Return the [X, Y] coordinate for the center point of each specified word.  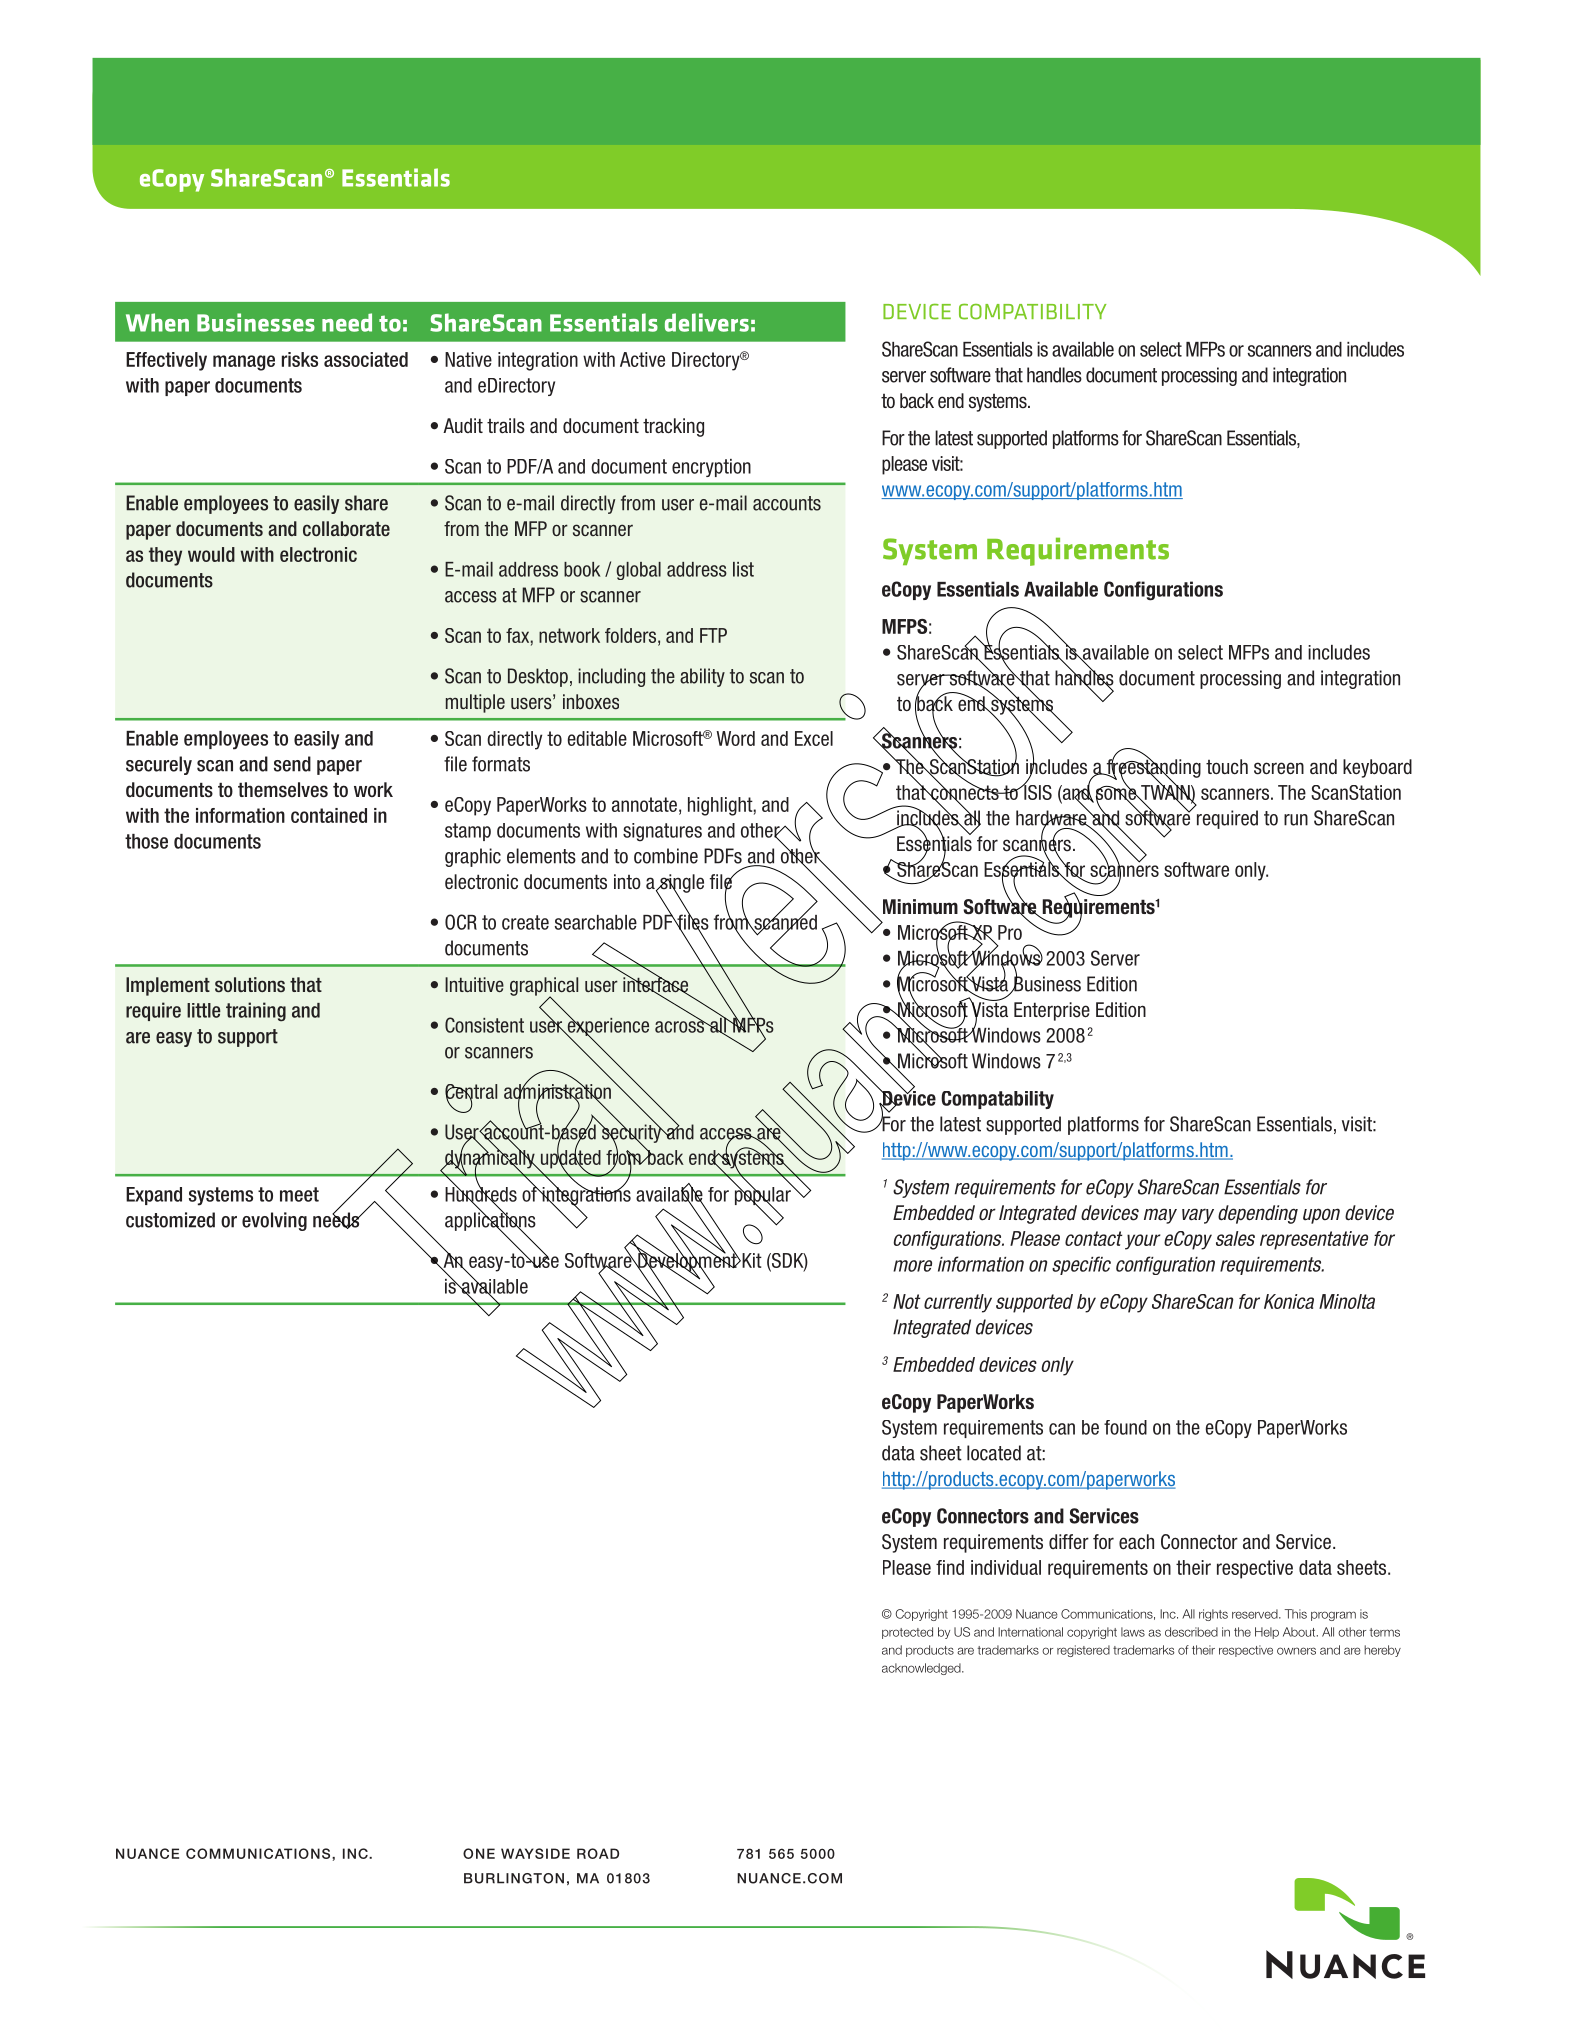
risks [300, 359]
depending [1258, 1214]
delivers [707, 322]
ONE [479, 1853]
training [256, 1012]
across [681, 1026]
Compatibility [1033, 311]
